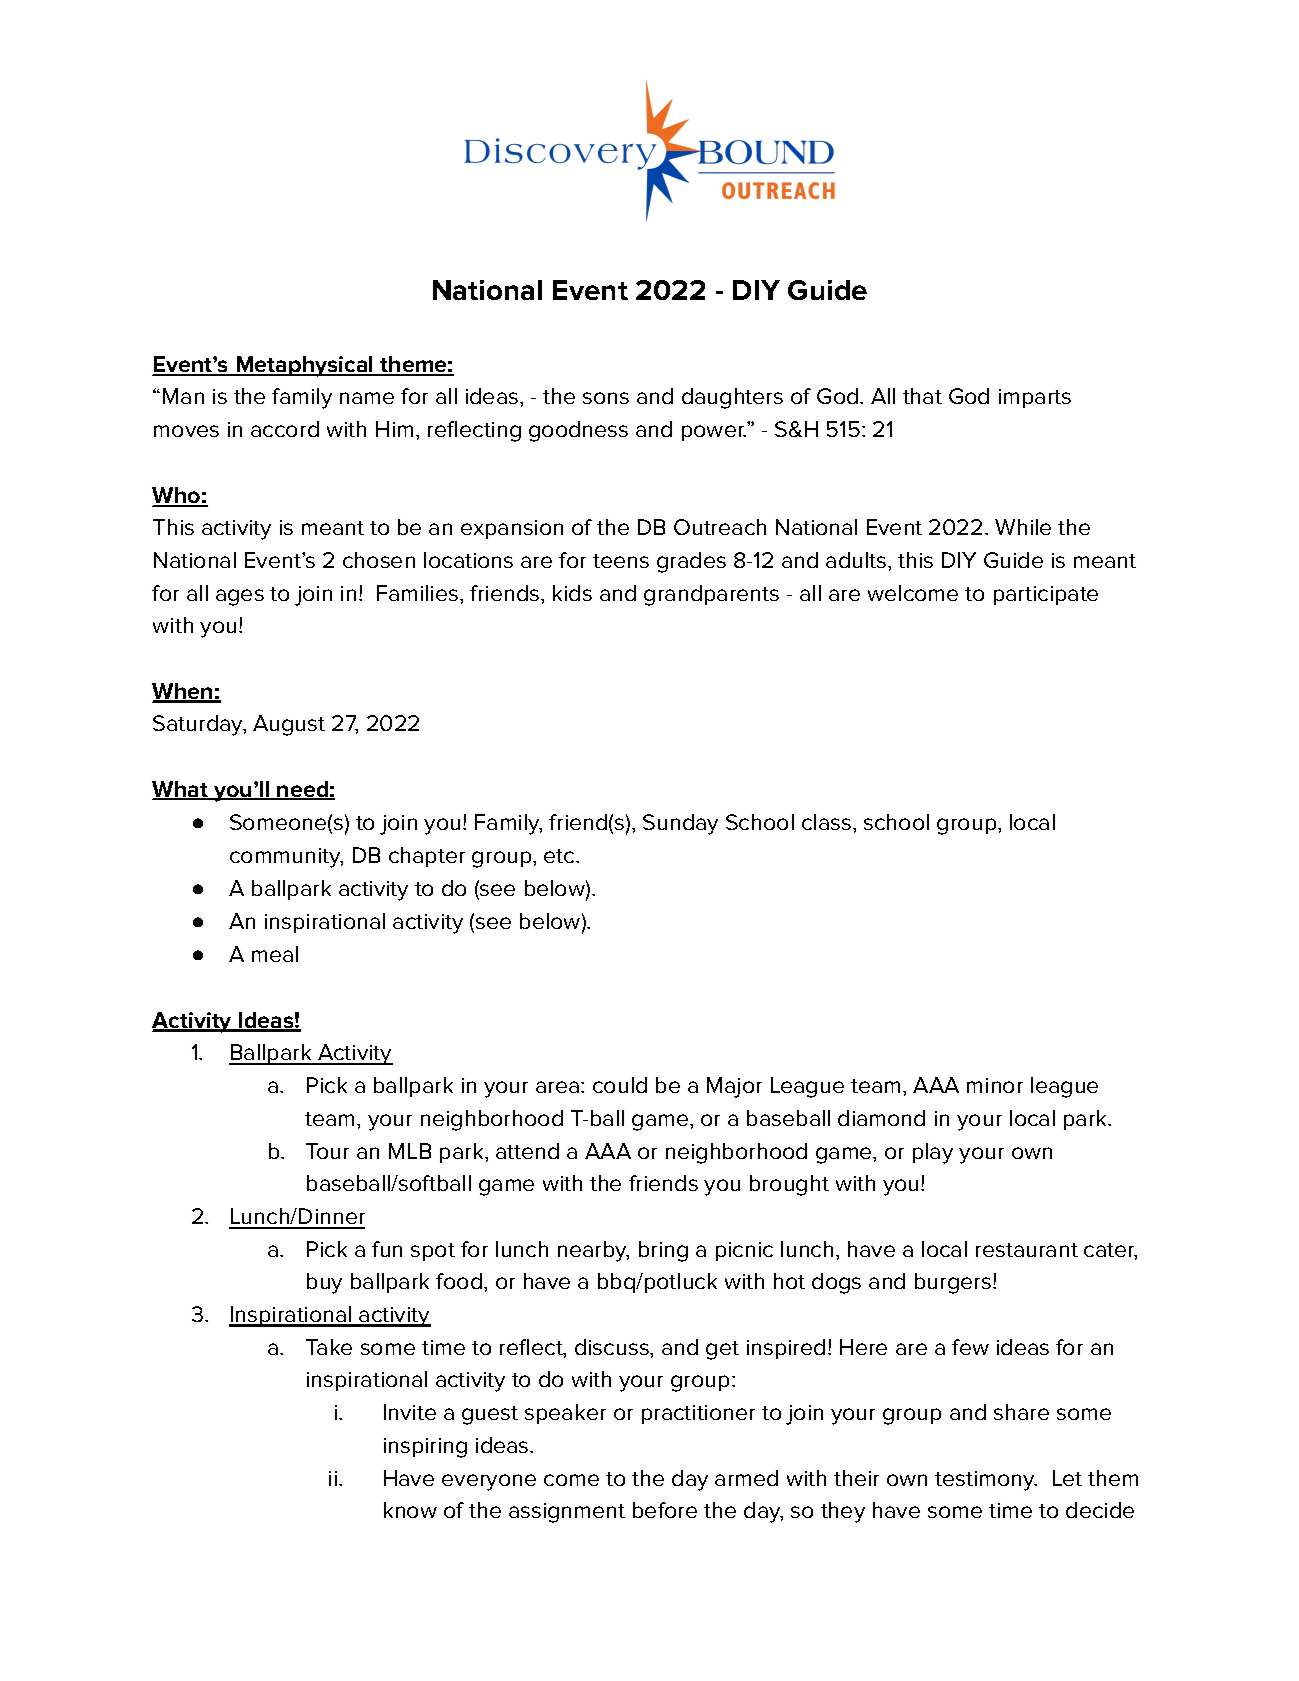  Describe the element at coordinates (995, 1085) in the screenshot. I see `minor` at that location.
